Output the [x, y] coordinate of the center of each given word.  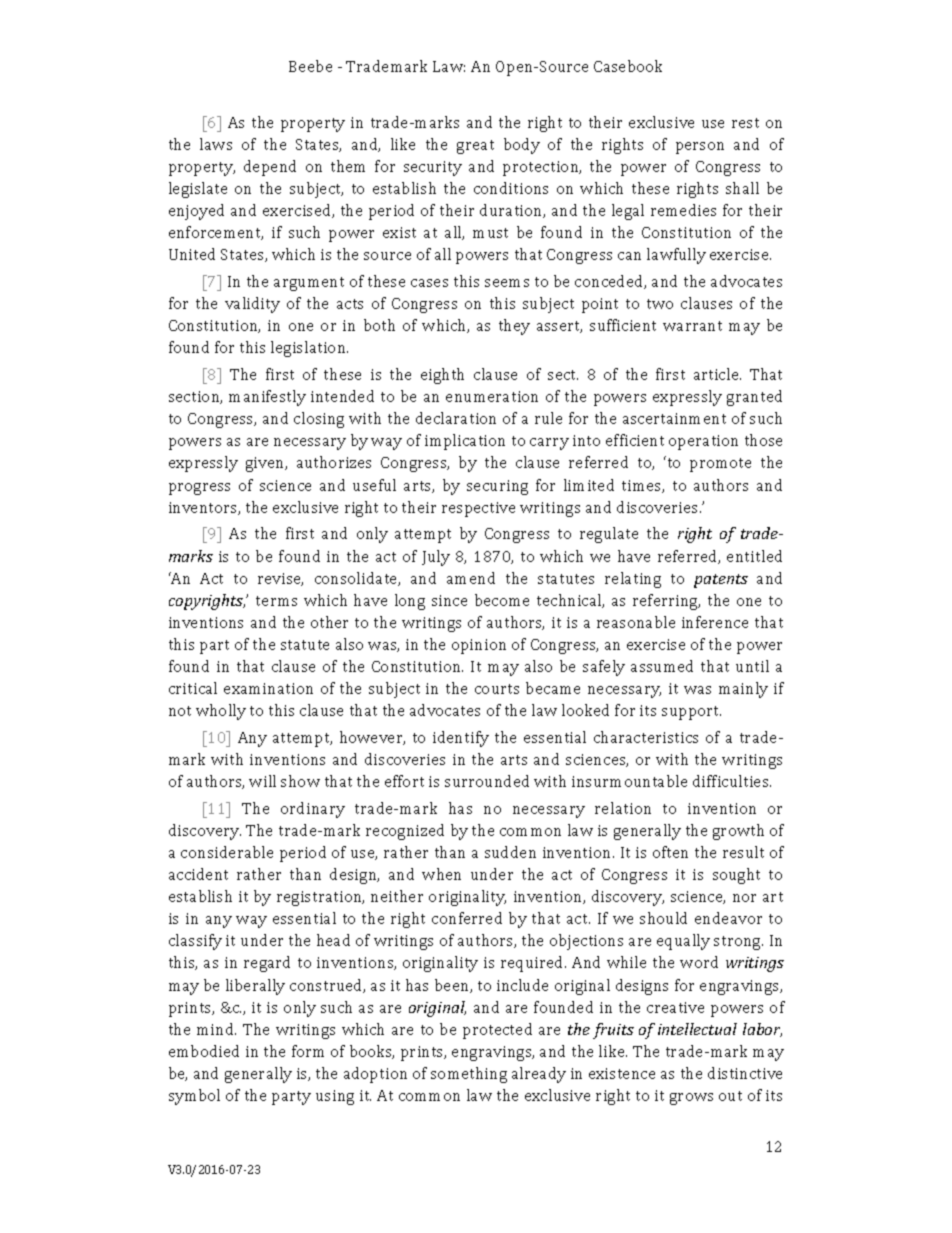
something [469, 1075]
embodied [204, 1051]
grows [691, 1099]
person [700, 148]
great [475, 147]
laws [216, 144]
